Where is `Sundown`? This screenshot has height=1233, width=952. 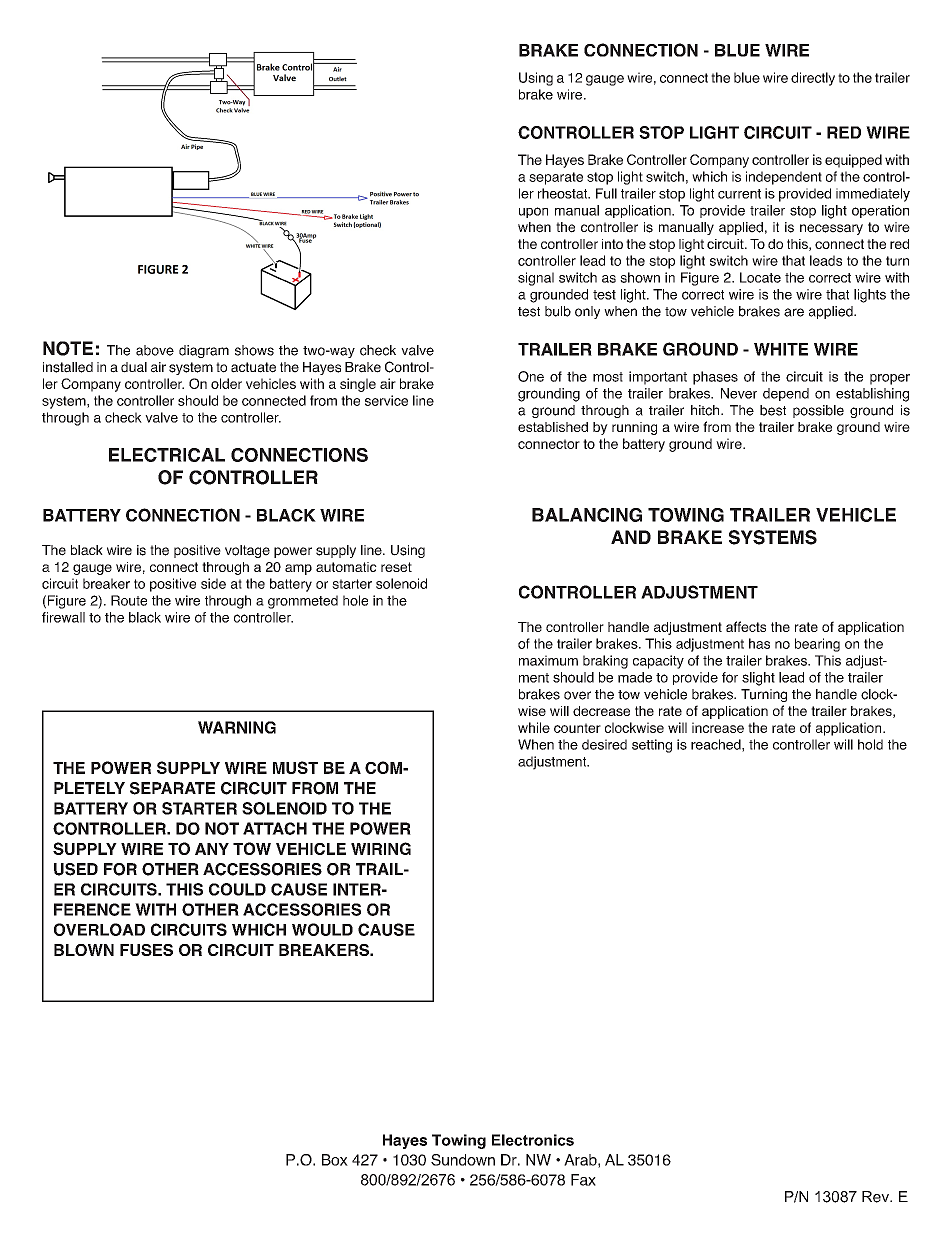
Sundown is located at coordinates (463, 1160).
